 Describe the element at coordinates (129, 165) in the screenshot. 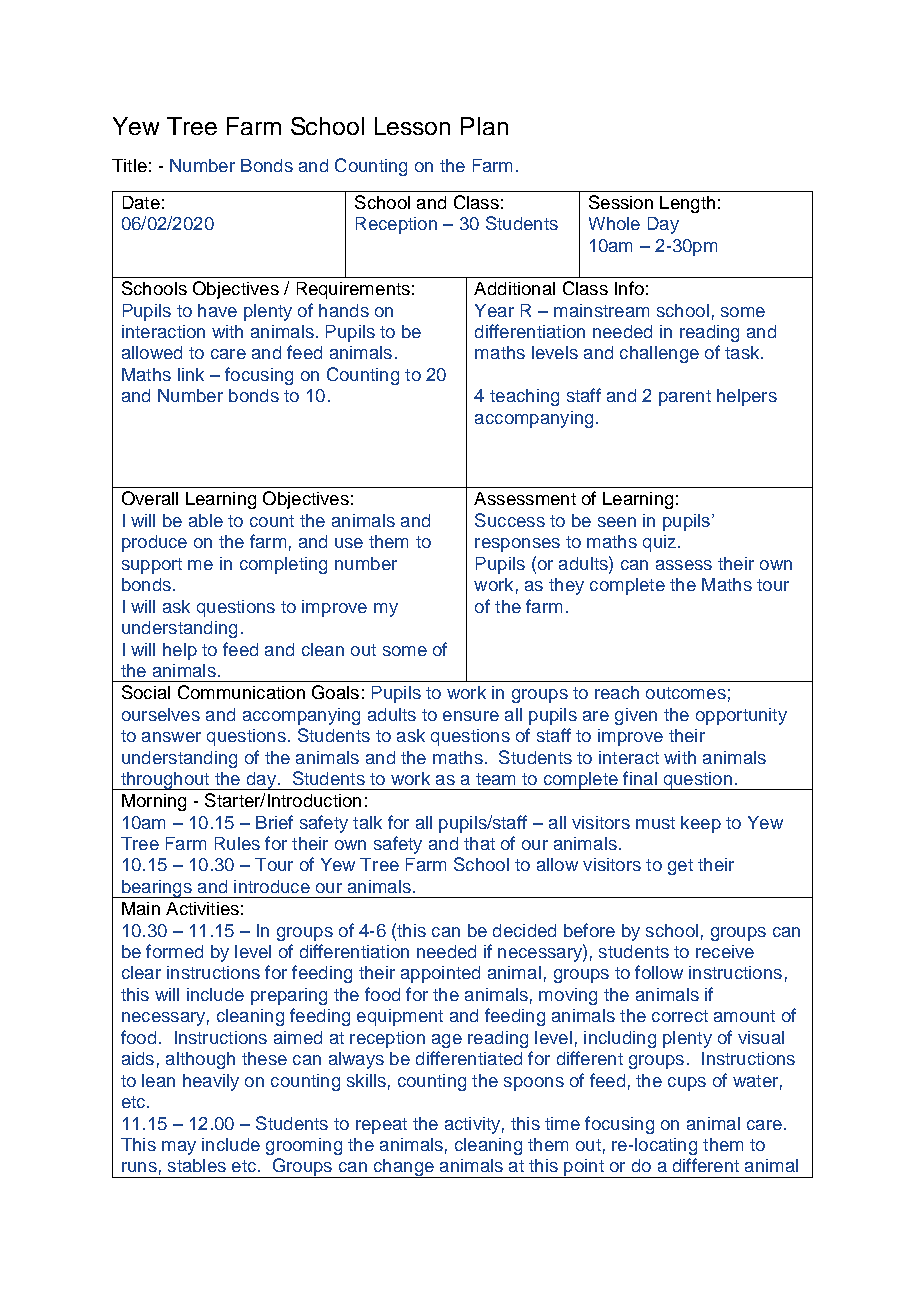

I see `Title` at that location.
